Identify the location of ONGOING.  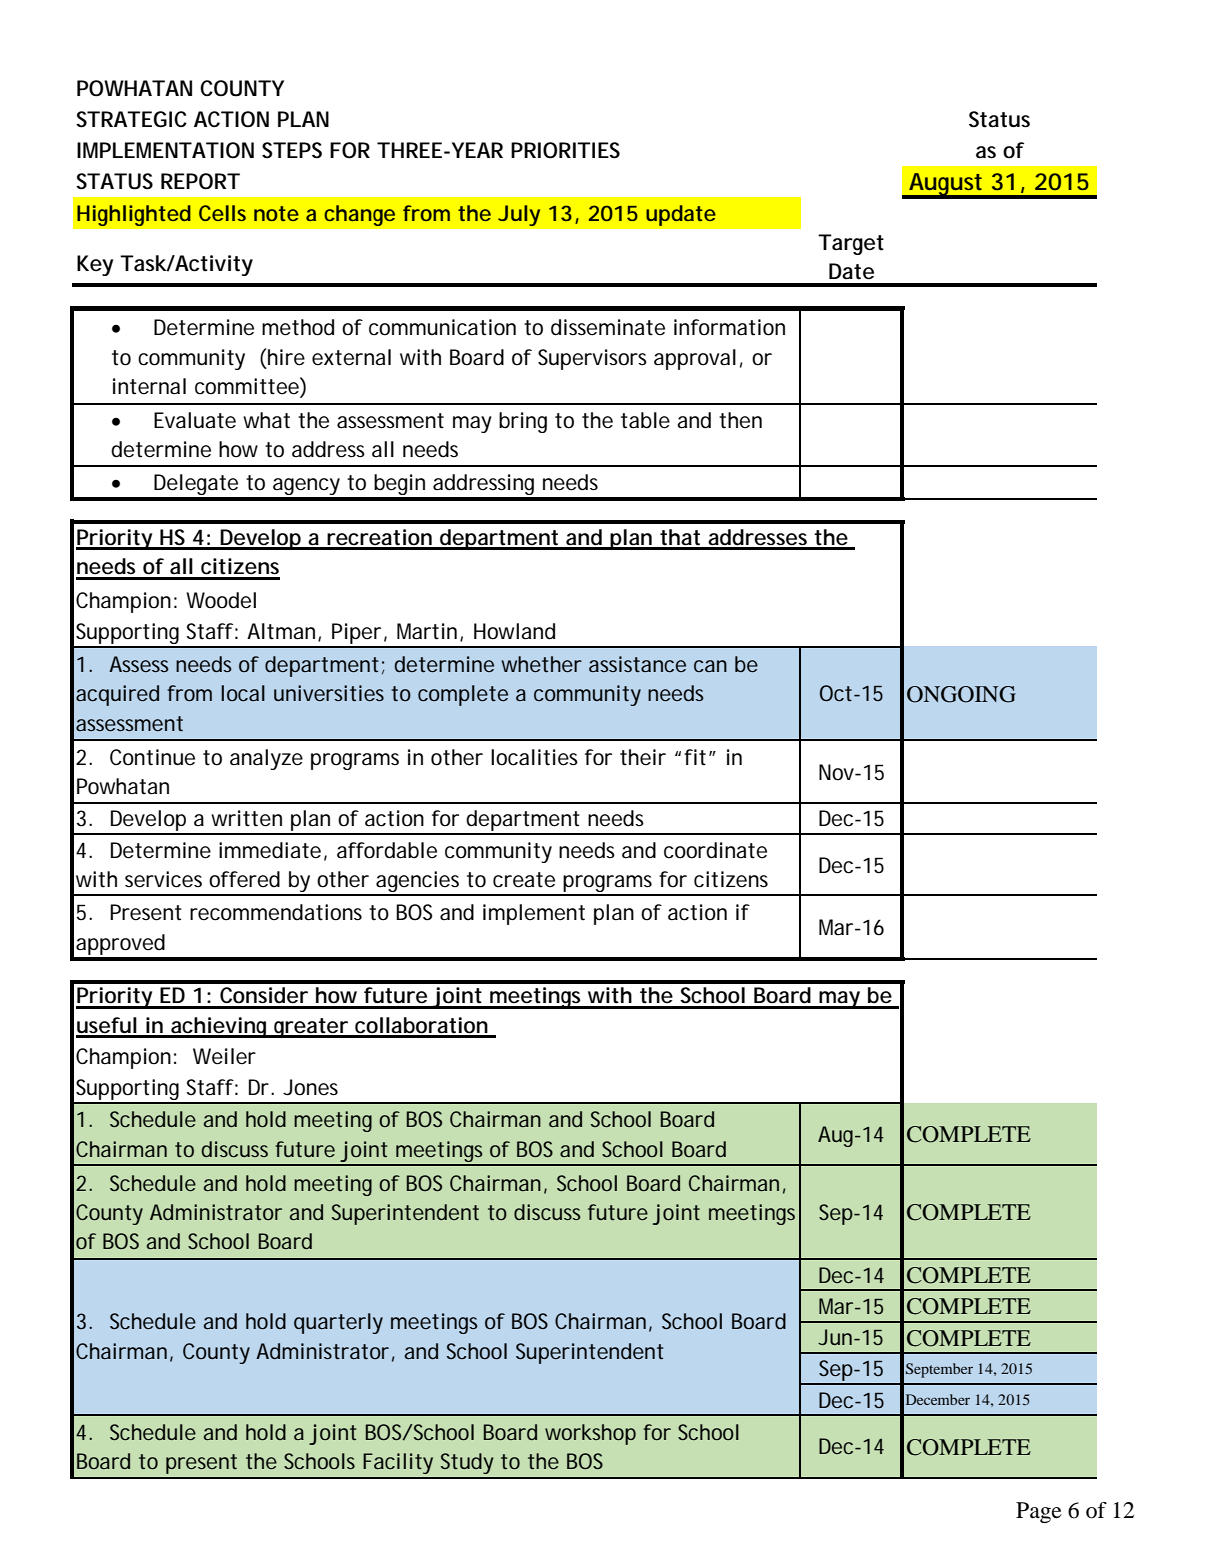
(961, 694).
